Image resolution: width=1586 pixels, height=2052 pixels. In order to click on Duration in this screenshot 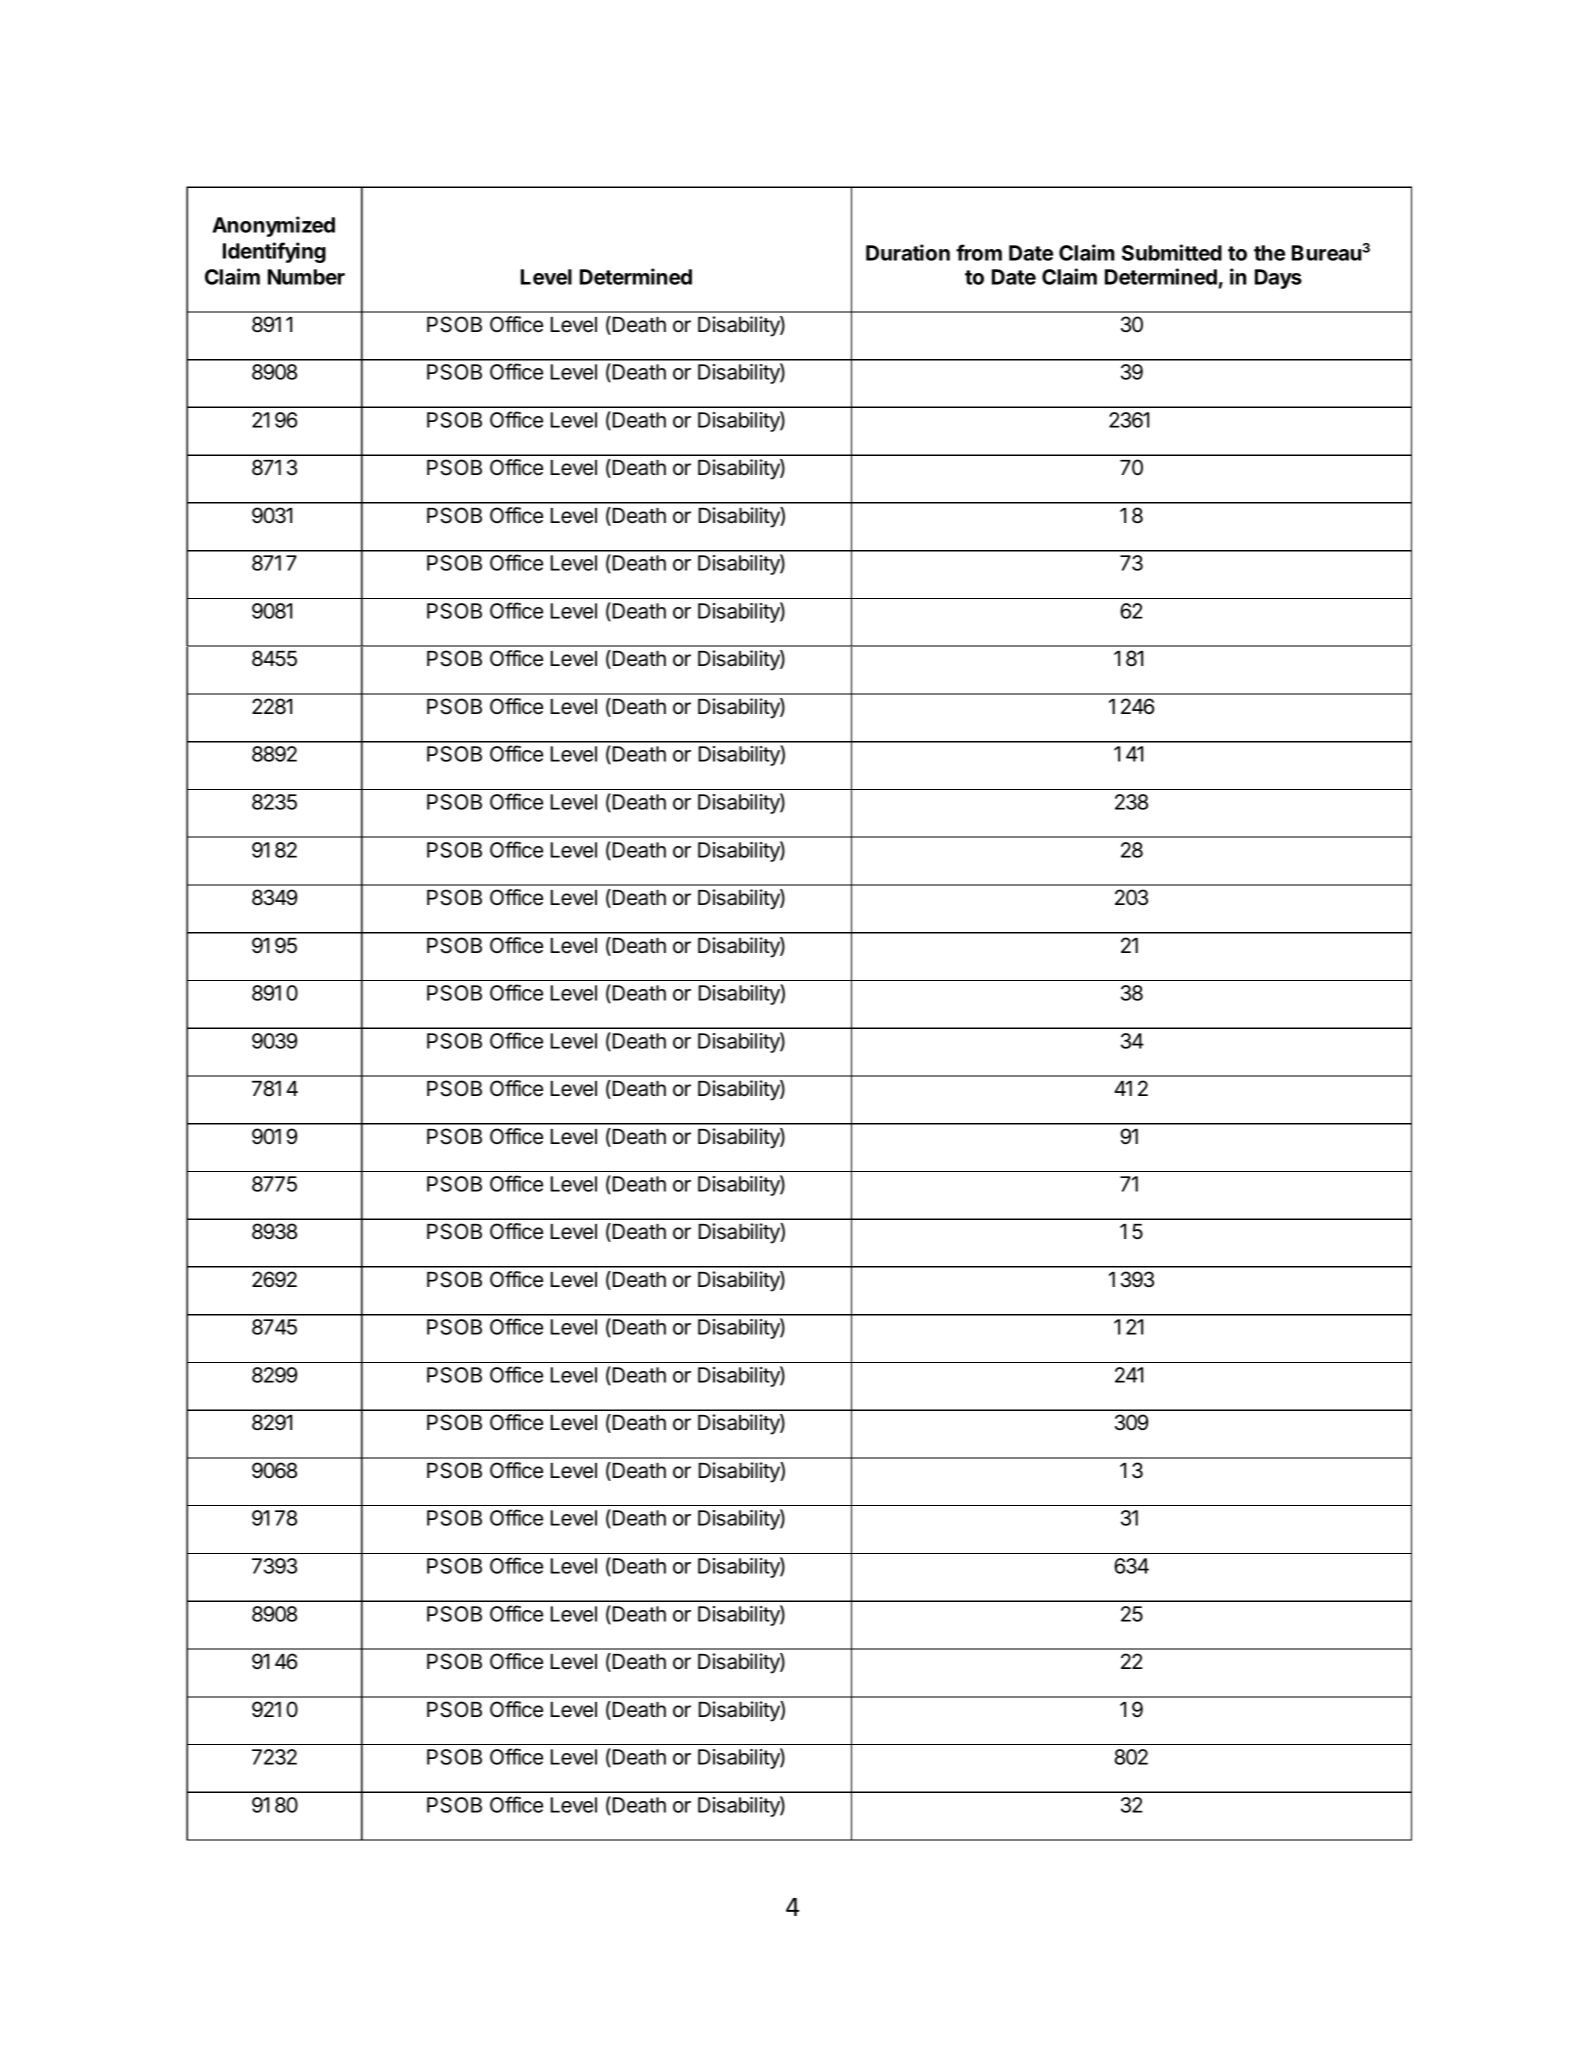, I will do `click(908, 252)`.
